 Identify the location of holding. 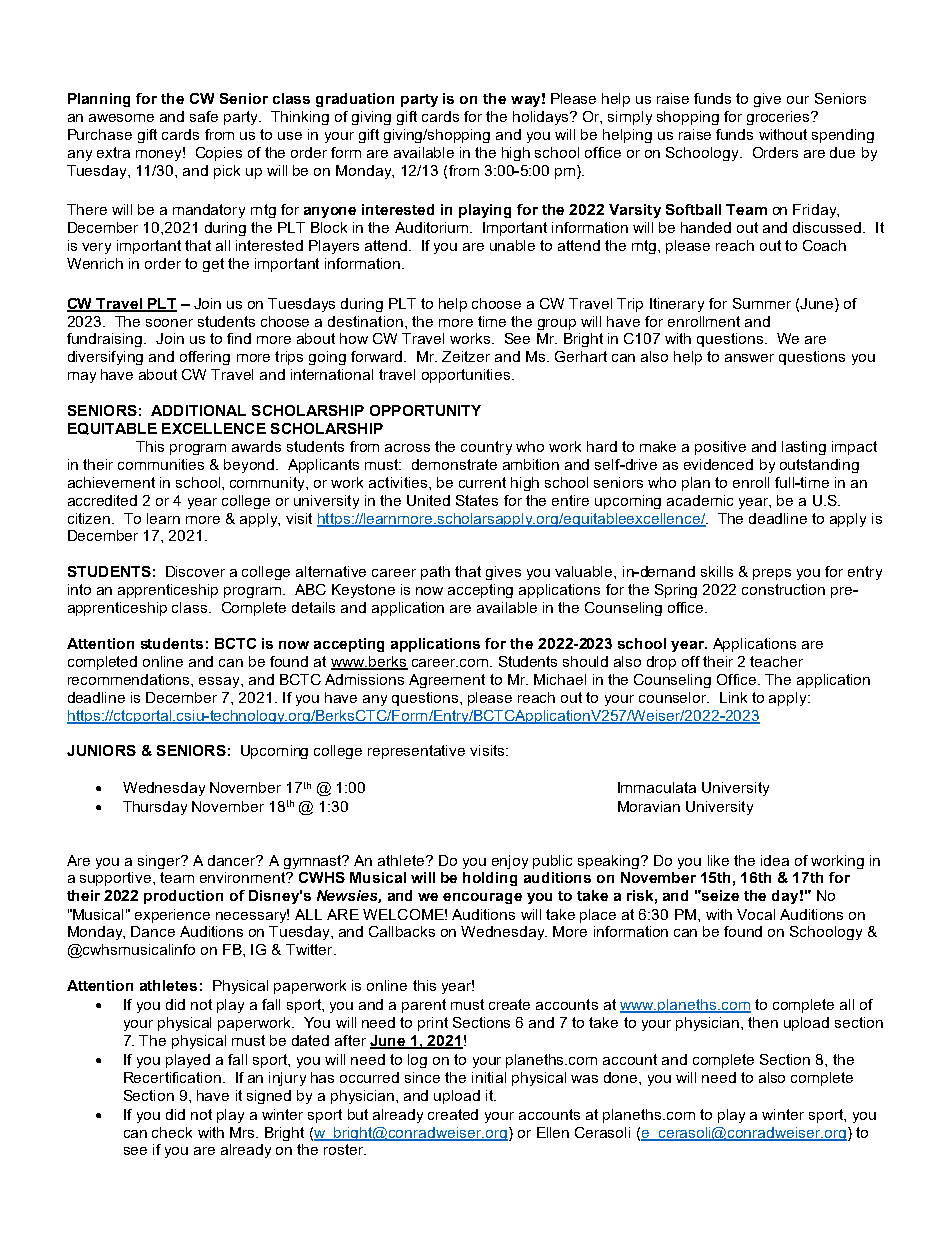
(490, 879).
